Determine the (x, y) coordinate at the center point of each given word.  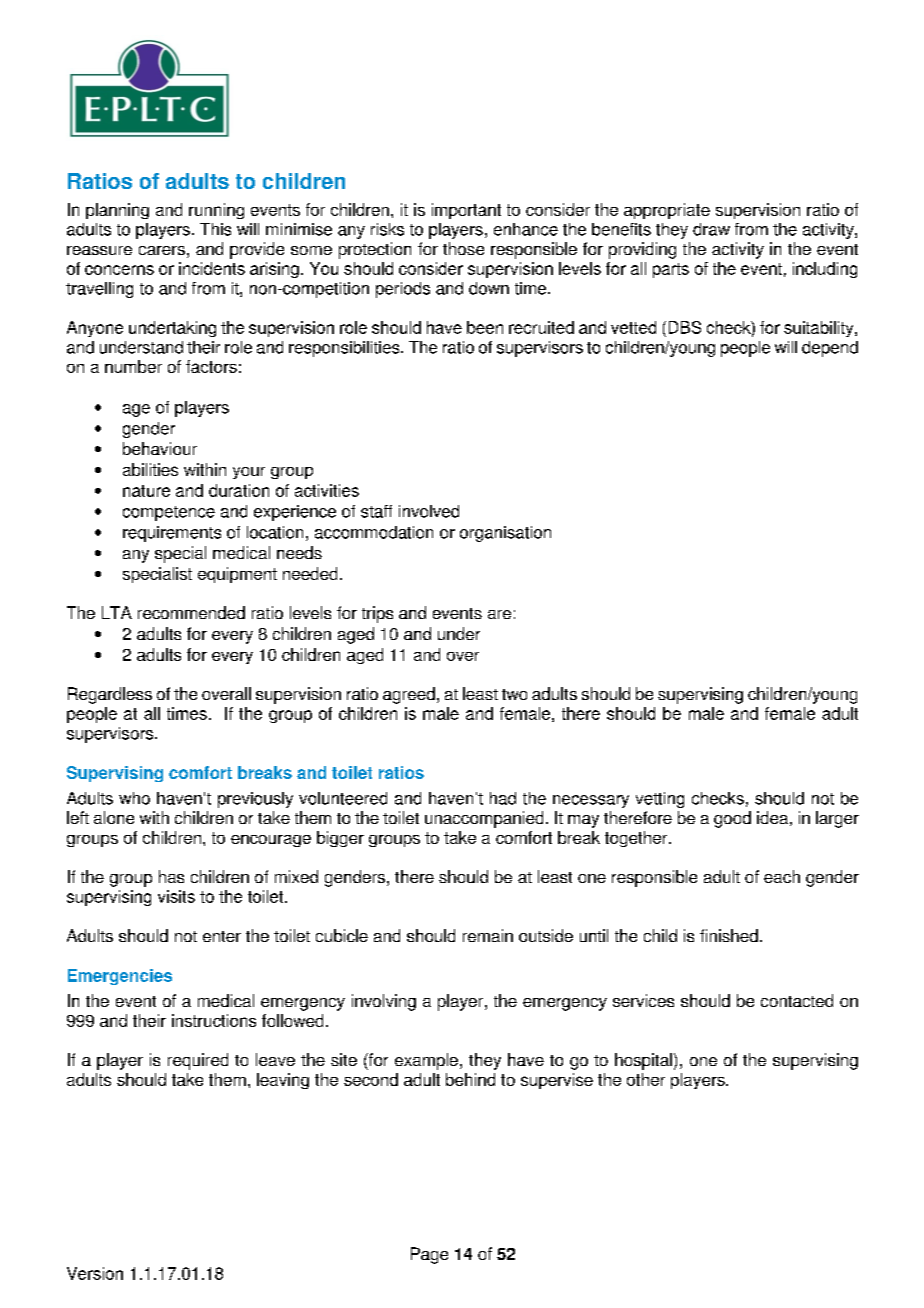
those (463, 248)
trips (377, 614)
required (198, 1061)
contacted (797, 1000)
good (732, 819)
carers (162, 250)
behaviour (160, 448)
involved (429, 511)
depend (830, 349)
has (171, 876)
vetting (660, 800)
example (426, 1061)
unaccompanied (484, 819)
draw (711, 229)
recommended (191, 612)
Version (95, 1273)
